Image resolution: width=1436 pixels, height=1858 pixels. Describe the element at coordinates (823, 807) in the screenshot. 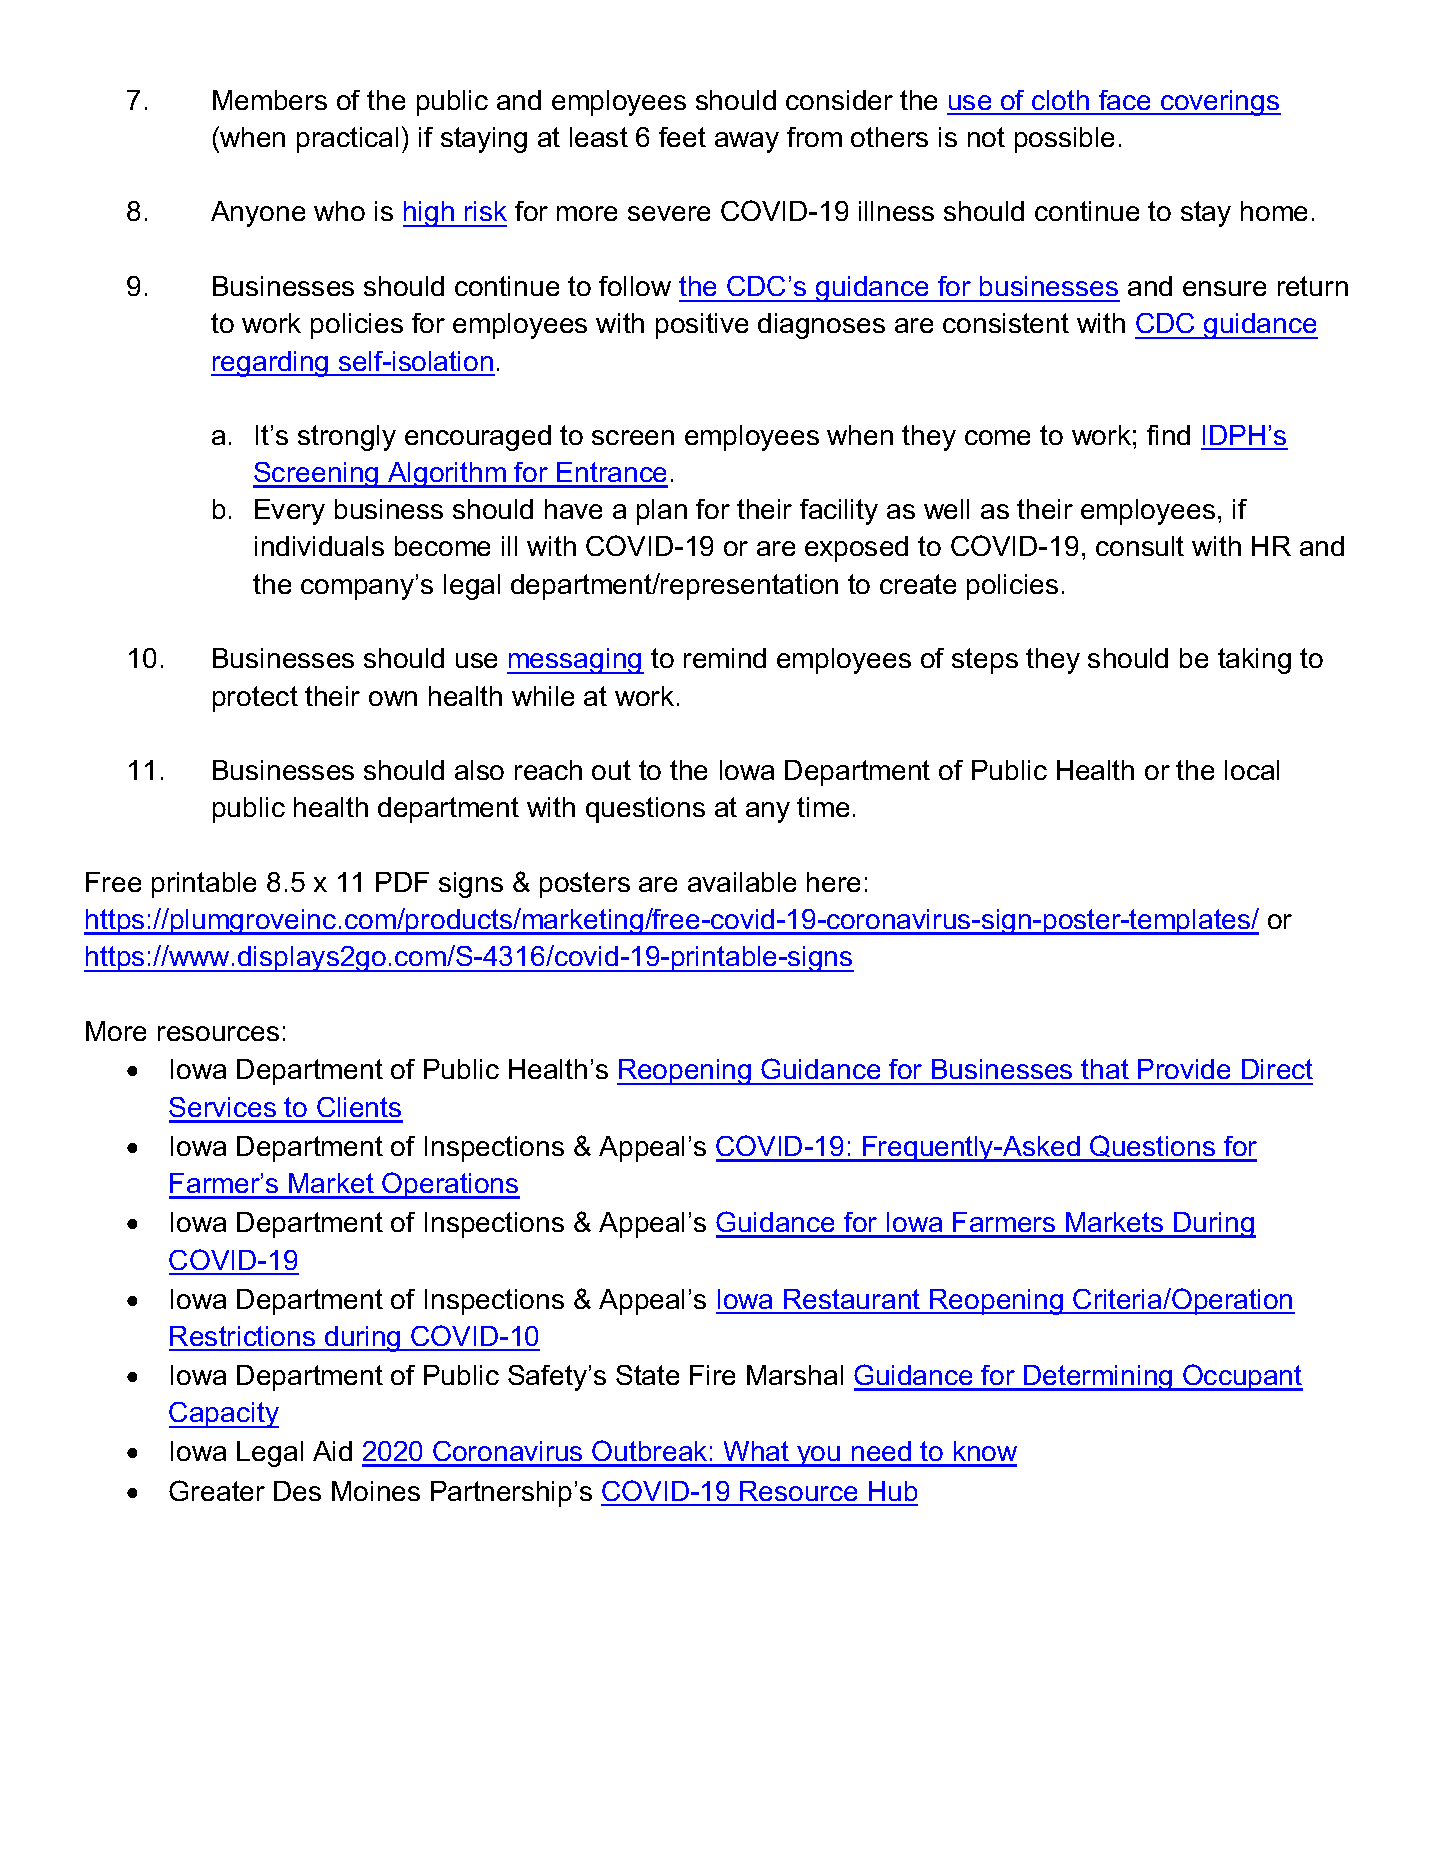

I see `time` at that location.
